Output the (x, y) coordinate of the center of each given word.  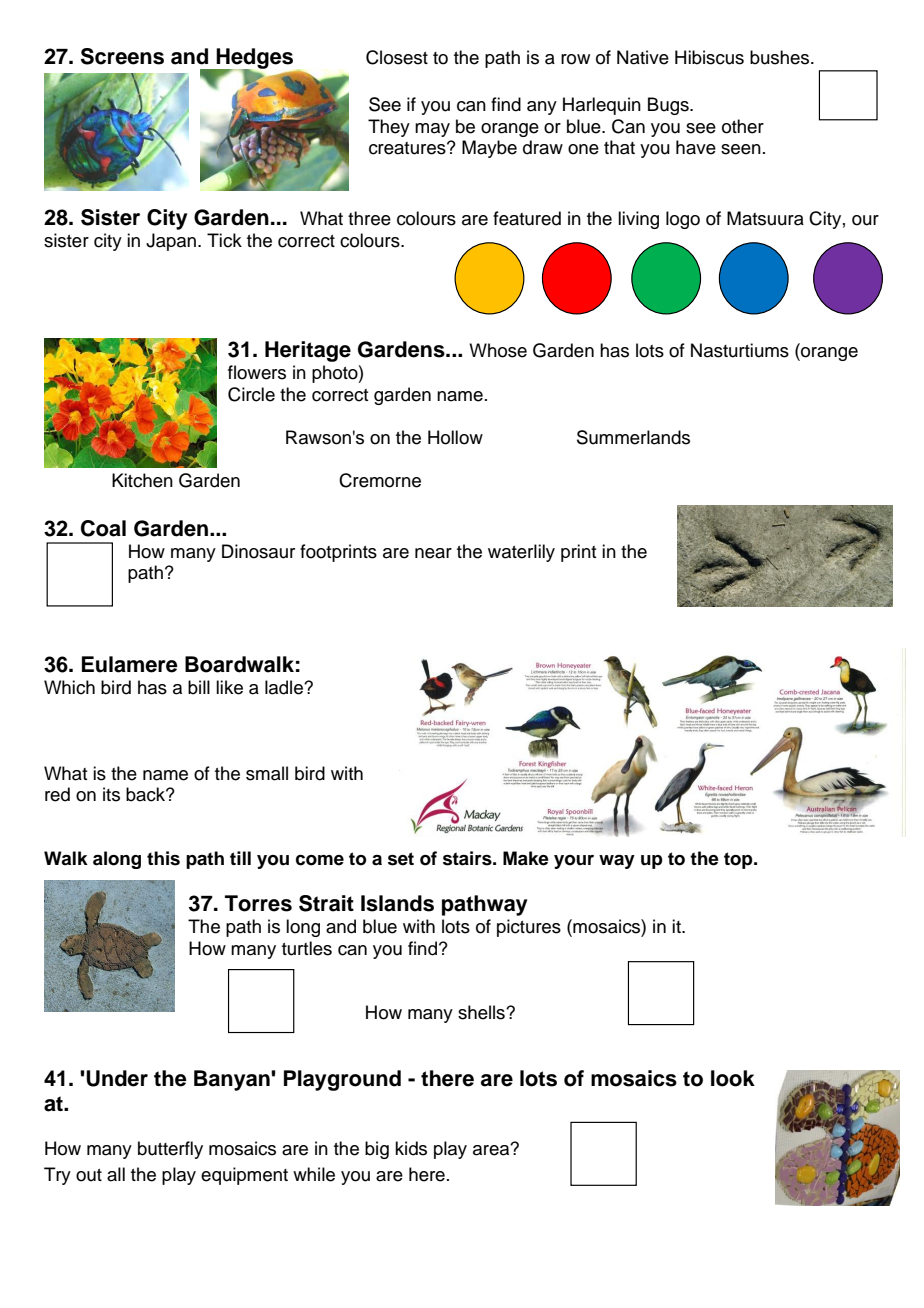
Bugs (669, 106)
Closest (397, 57)
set (401, 859)
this (163, 858)
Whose (498, 350)
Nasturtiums (740, 350)
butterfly (170, 1150)
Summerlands (633, 437)
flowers (257, 372)
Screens (122, 56)
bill (199, 687)
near (433, 553)
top (739, 860)
